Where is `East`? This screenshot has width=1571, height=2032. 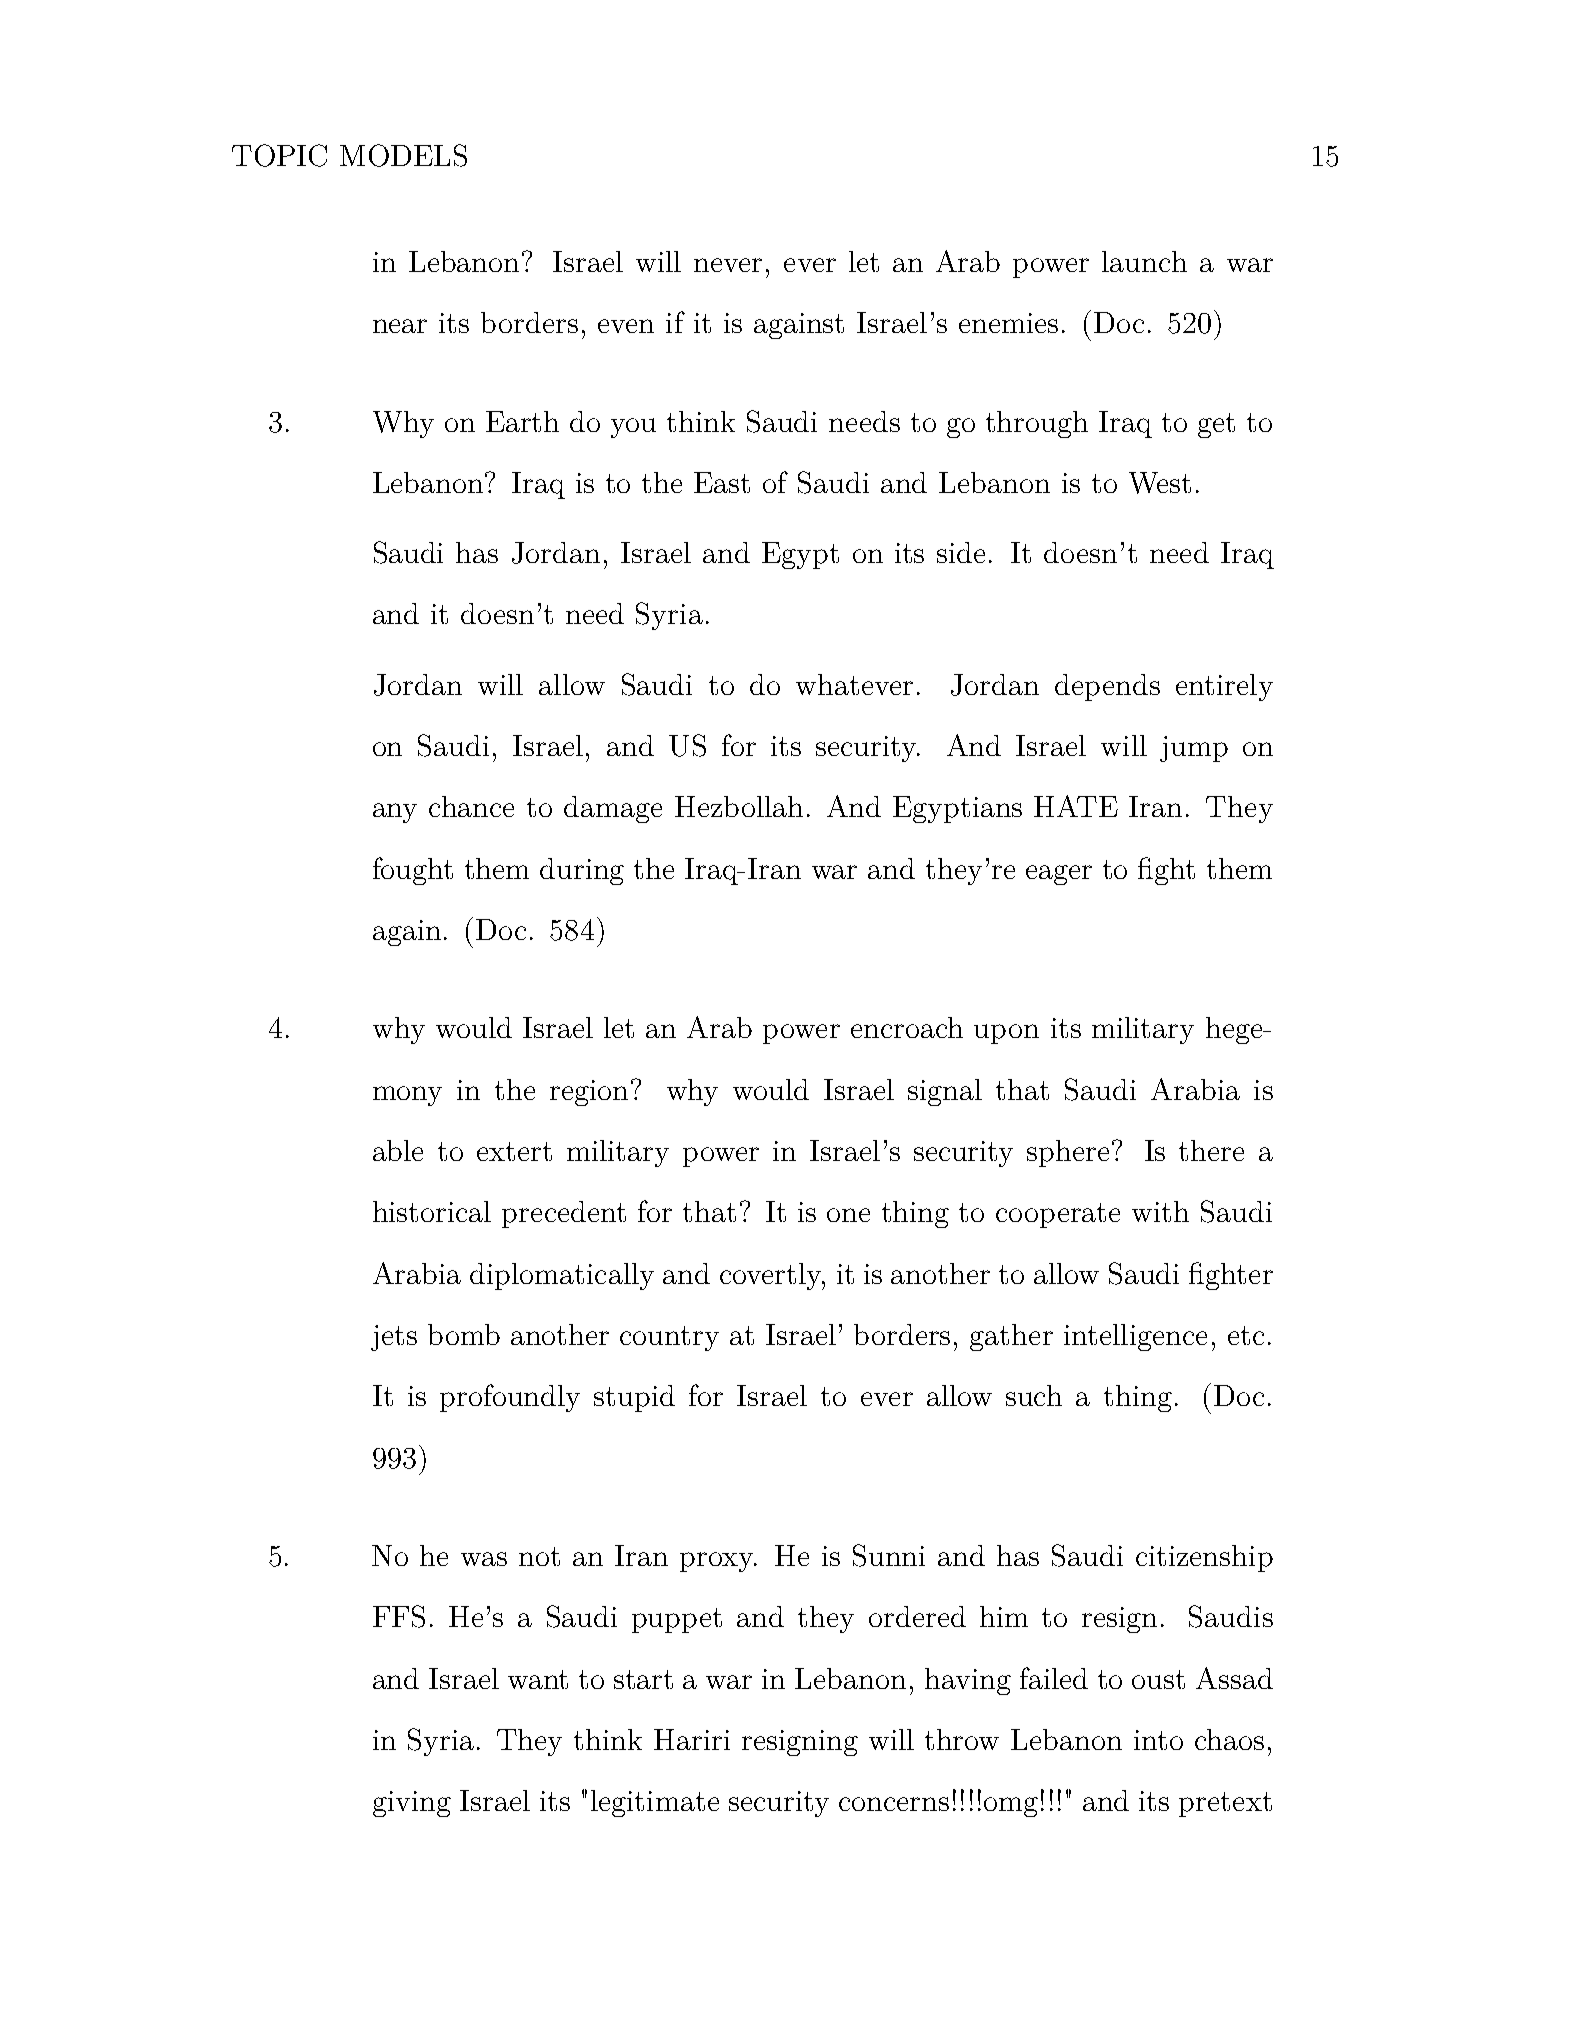
East is located at coordinates (722, 482).
